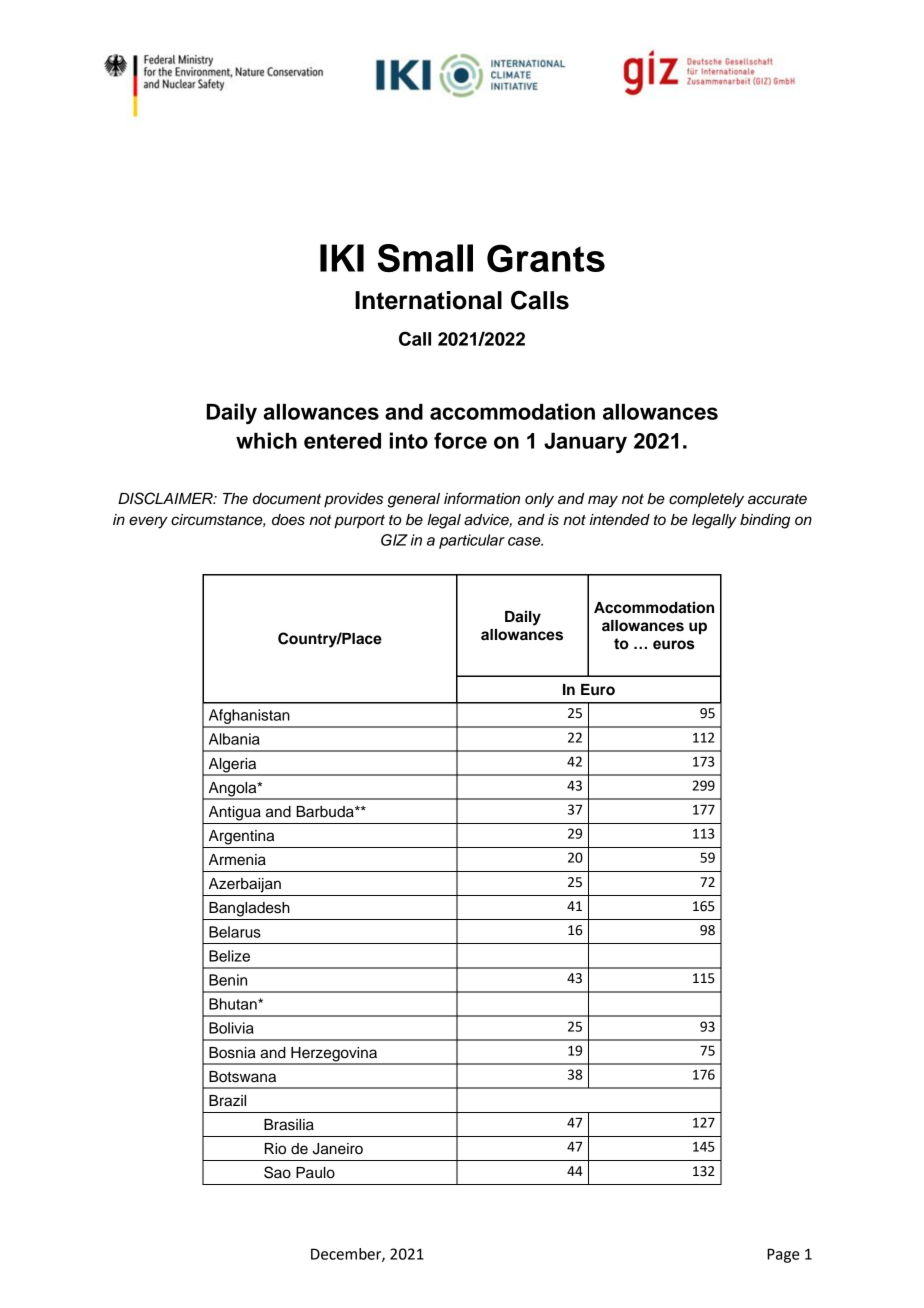  What do you see at coordinates (342, 258) in the document?
I see `IKI` at bounding box center [342, 258].
